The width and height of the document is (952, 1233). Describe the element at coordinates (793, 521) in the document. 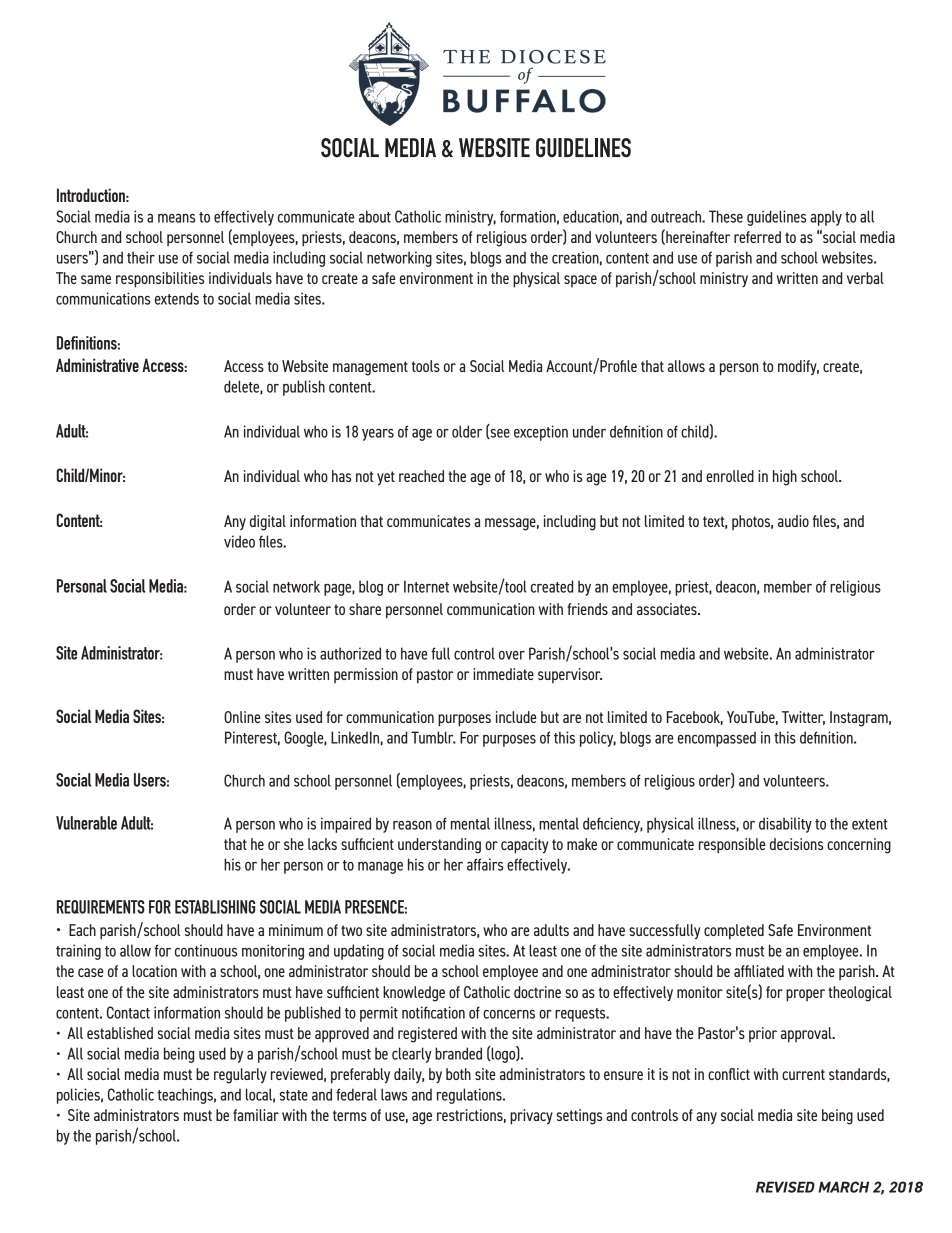

I see `audio` at that location.
